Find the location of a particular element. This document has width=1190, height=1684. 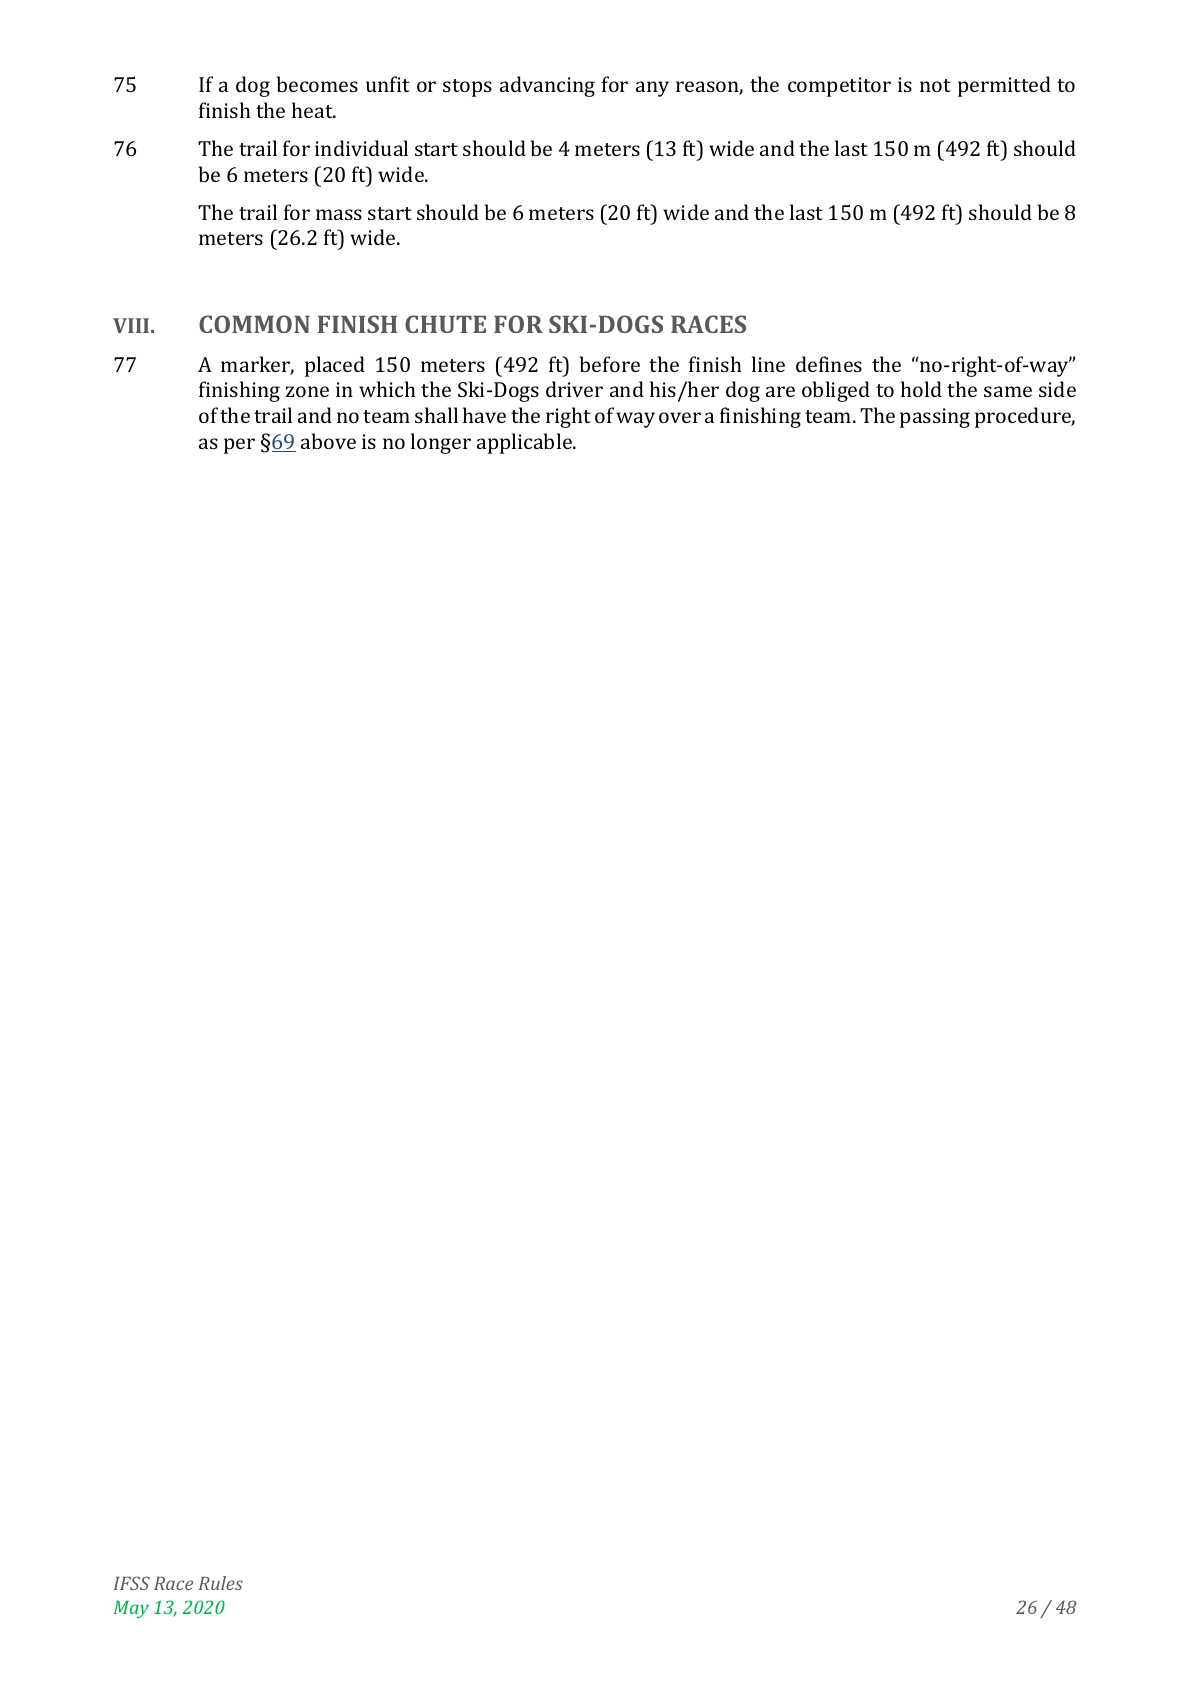

over is located at coordinates (680, 417).
